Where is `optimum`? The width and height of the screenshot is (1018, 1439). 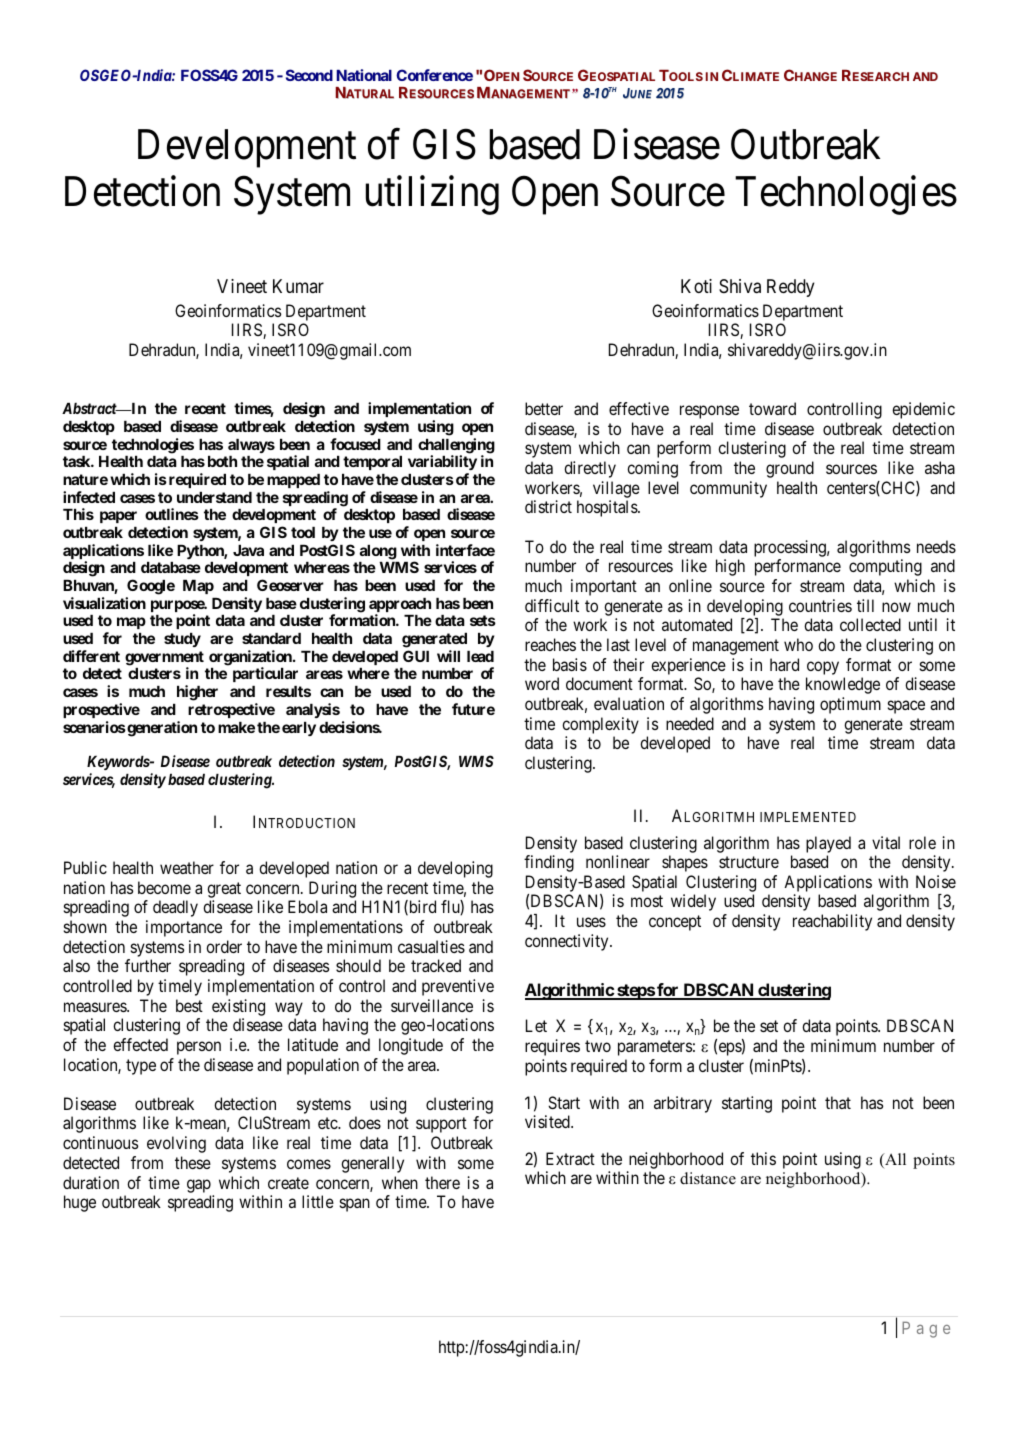 optimum is located at coordinates (850, 705).
